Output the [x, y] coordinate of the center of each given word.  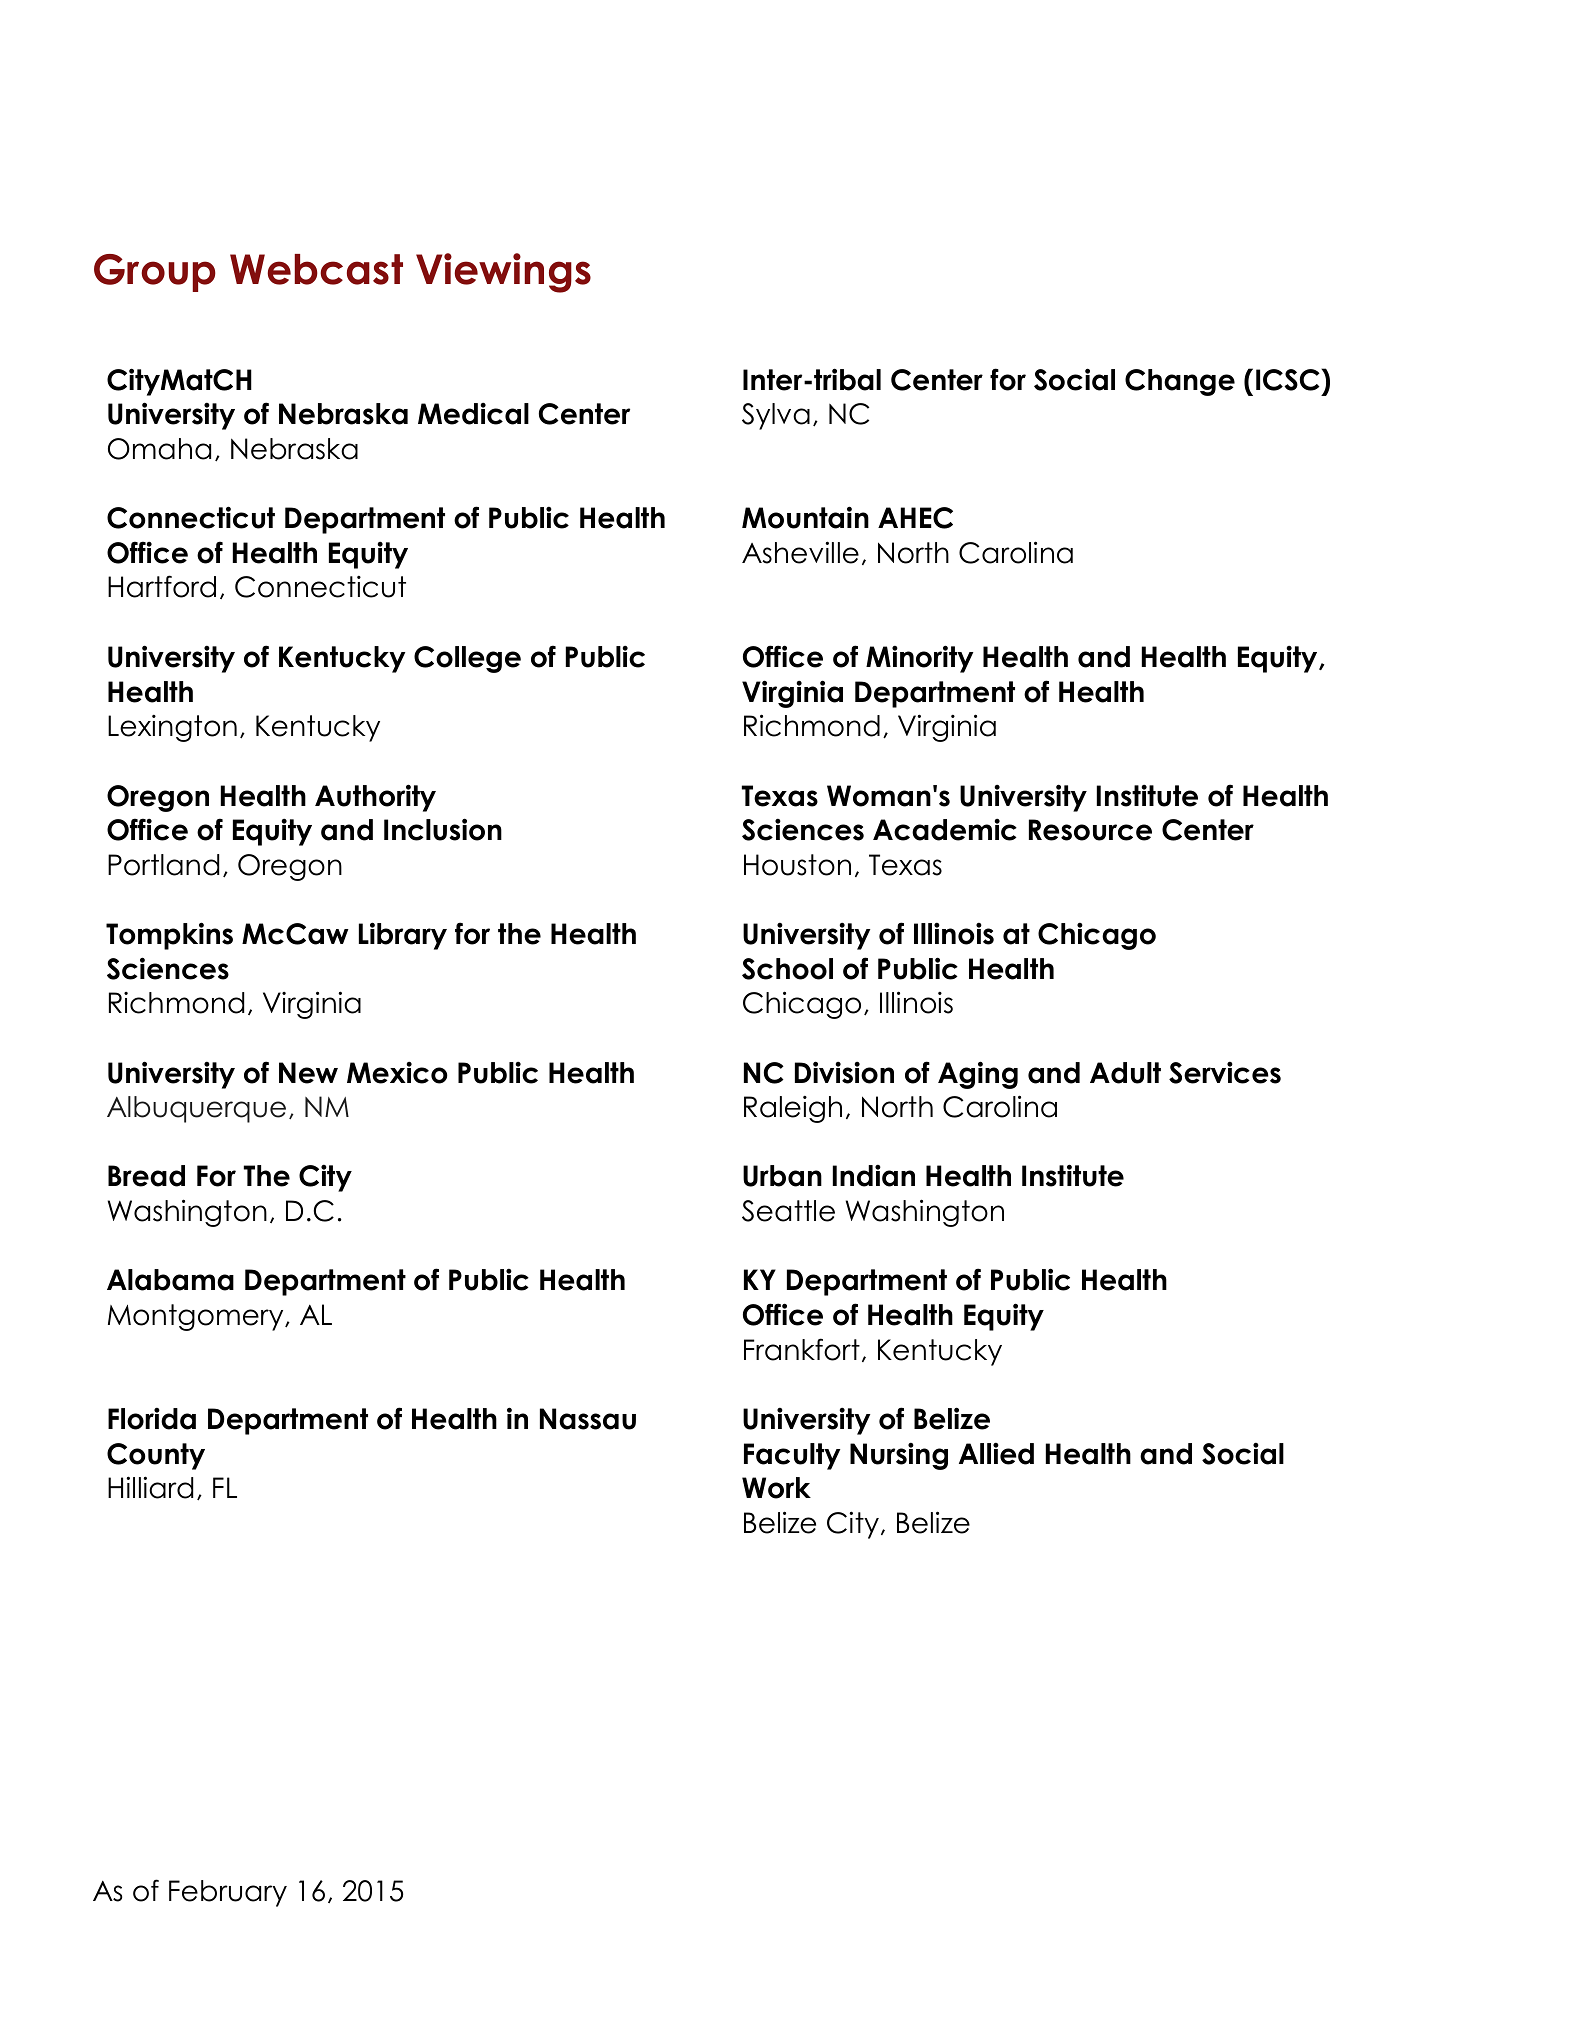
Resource [1090, 830]
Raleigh [793, 1109]
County [156, 1456]
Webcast [316, 269]
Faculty [792, 1456]
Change [1180, 382]
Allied [996, 1454]
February [228, 1893]
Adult [1125, 1073]
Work [776, 1488]
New [308, 1073]
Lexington [172, 728]
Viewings [503, 273]
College [467, 659]
